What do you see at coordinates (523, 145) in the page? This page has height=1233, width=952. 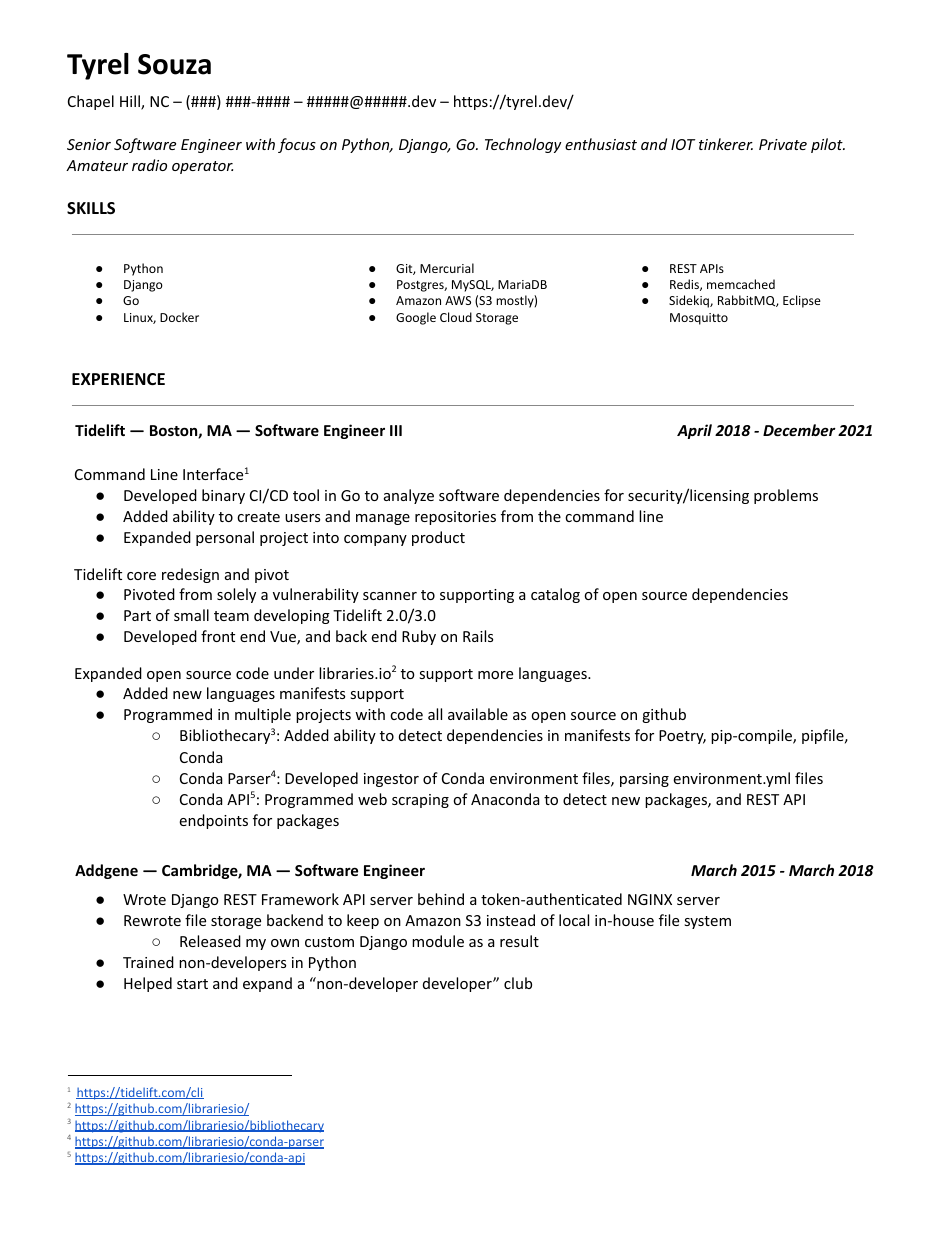 I see `Technology` at bounding box center [523, 145].
